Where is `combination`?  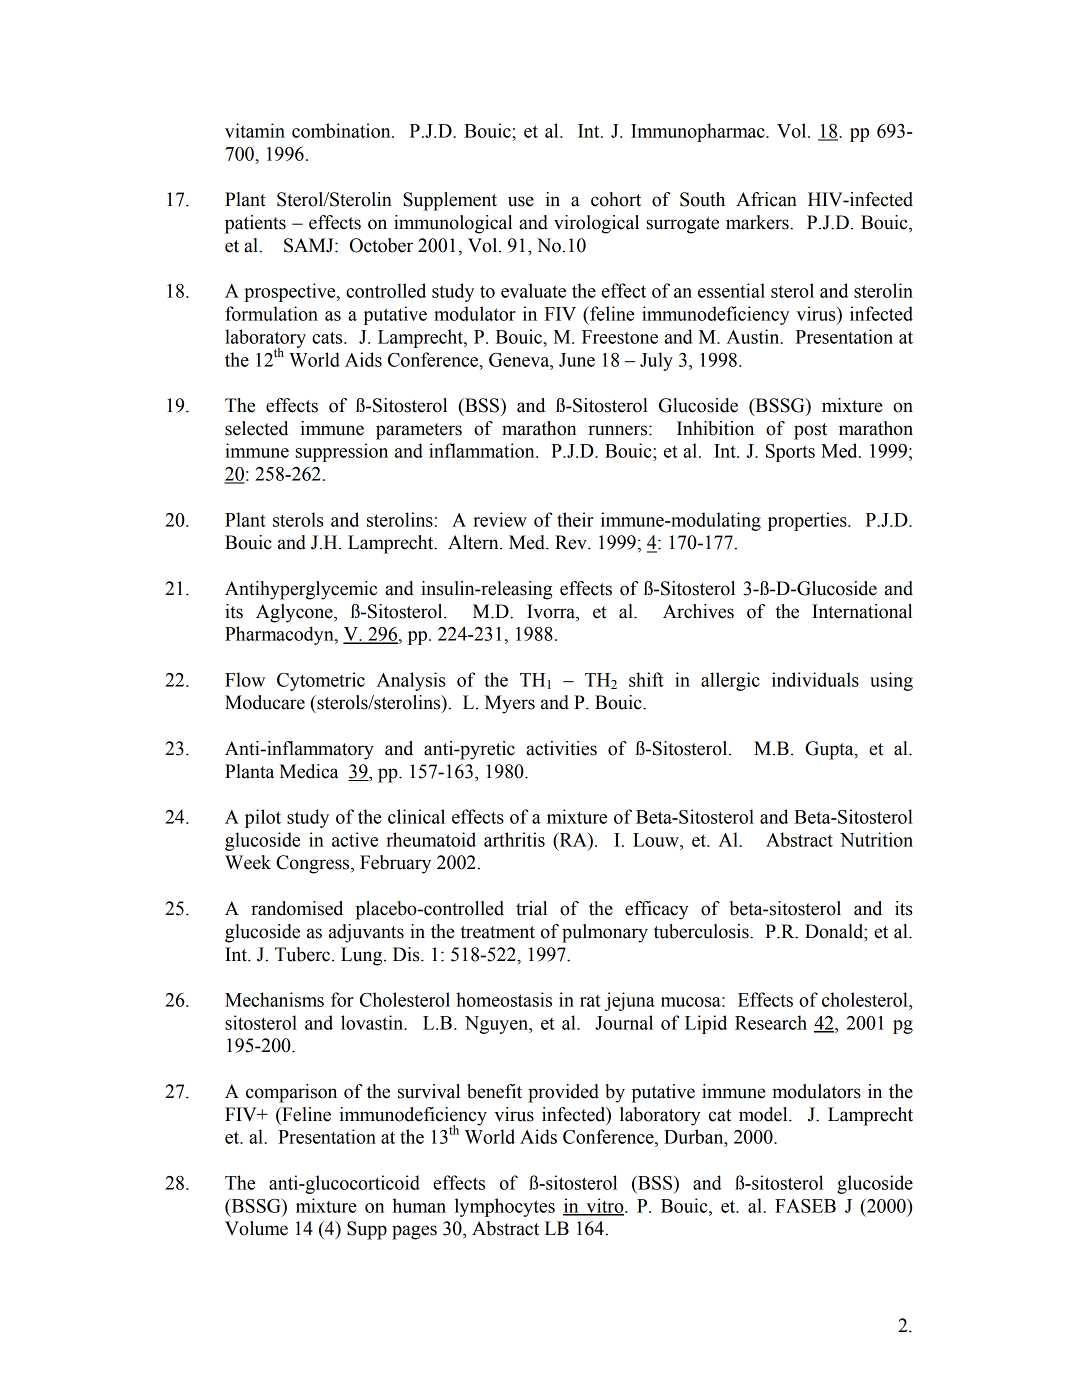
combination is located at coordinates (342, 130).
